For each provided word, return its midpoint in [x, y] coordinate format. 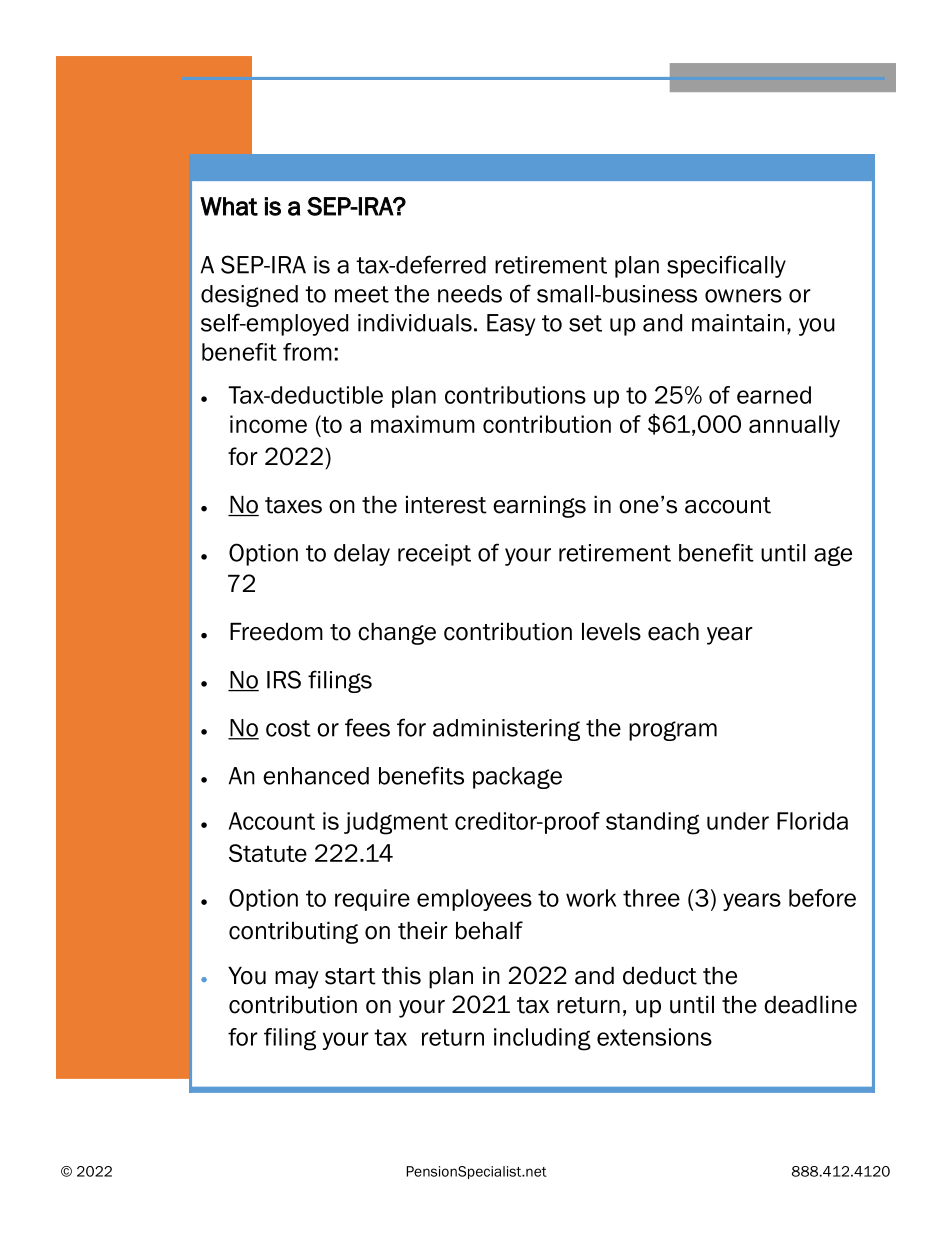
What [229, 206]
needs [470, 294]
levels [611, 631]
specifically [726, 266]
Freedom [276, 631]
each [673, 631]
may [297, 980]
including [542, 1039]
